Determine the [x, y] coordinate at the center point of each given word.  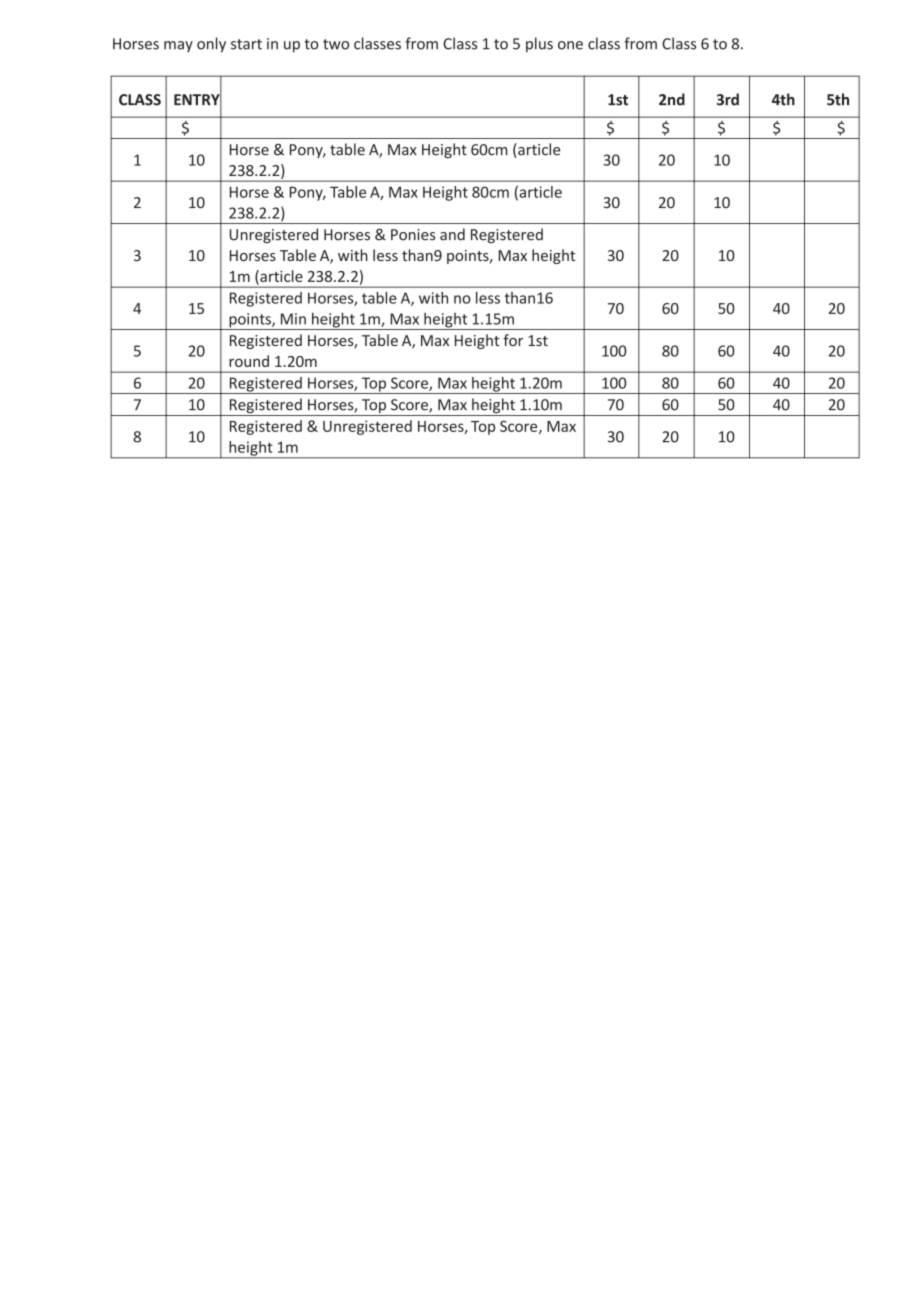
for [513, 340]
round [249, 361]
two [336, 44]
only [211, 45]
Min [293, 319]
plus [539, 44]
